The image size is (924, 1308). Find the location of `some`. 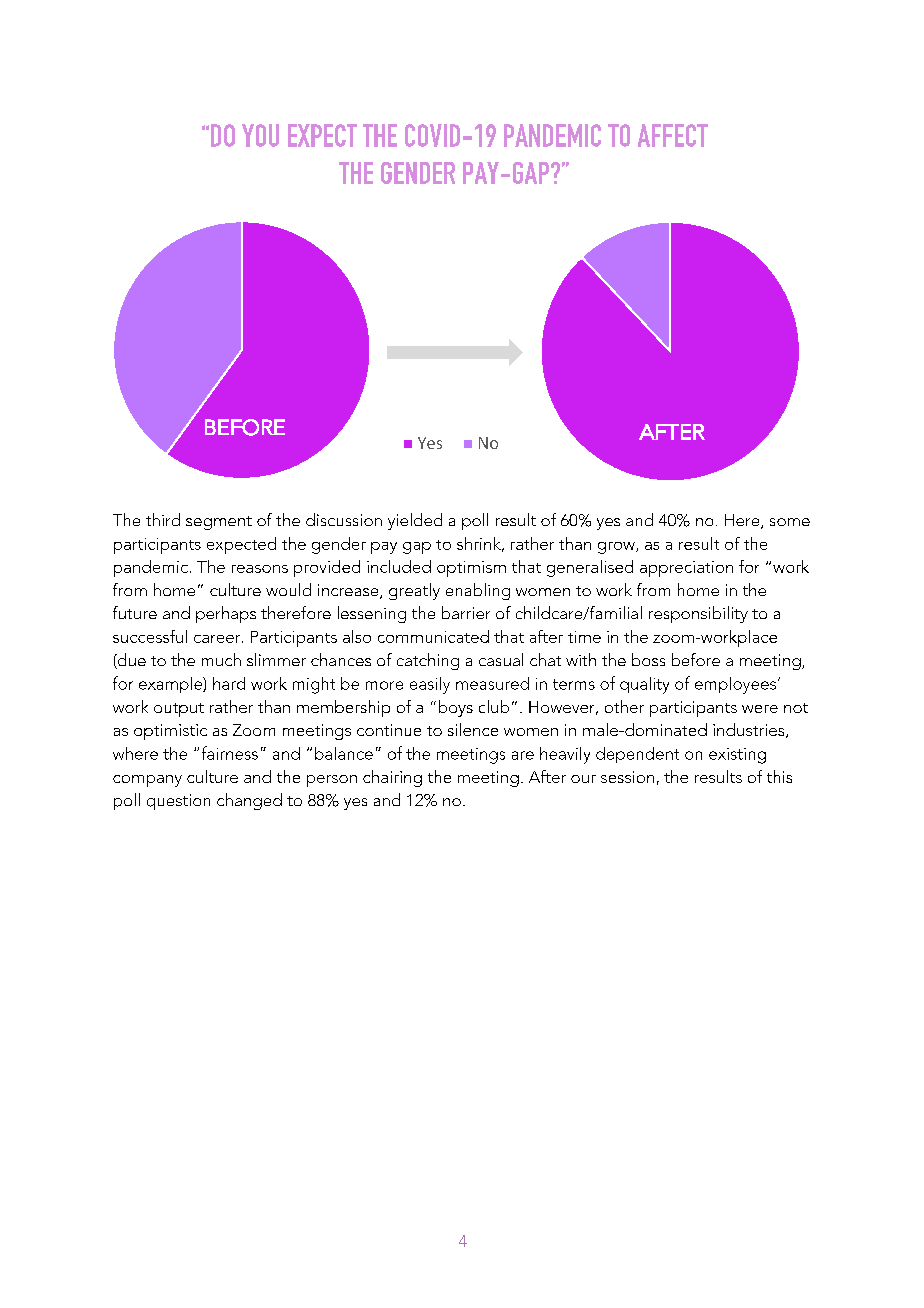

some is located at coordinates (790, 522).
